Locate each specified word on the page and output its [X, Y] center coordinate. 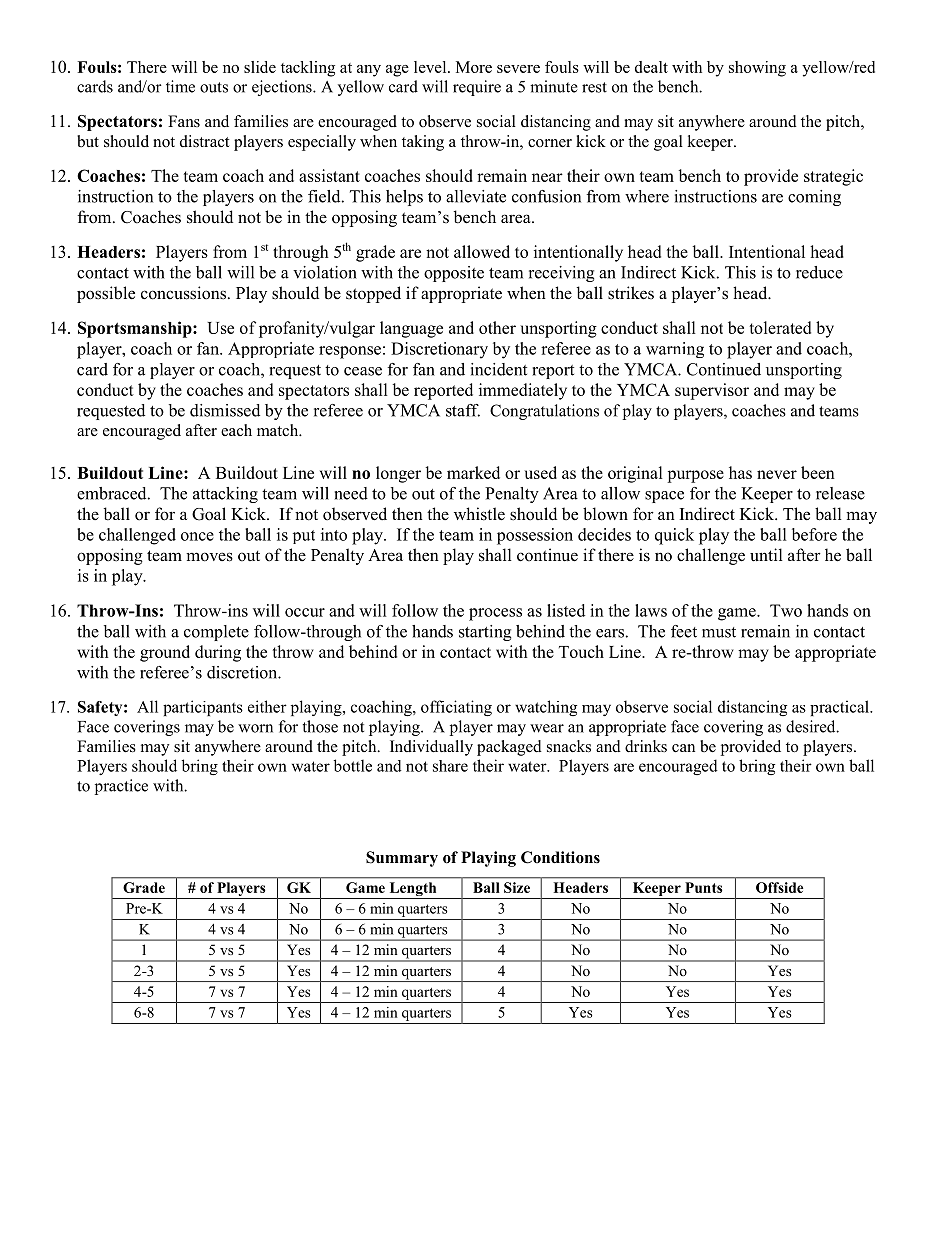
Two [786, 610]
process [495, 614]
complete [216, 633]
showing [757, 69]
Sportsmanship [136, 329]
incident [499, 369]
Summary [402, 859]
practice [121, 787]
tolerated [780, 327]
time [180, 86]
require [477, 88]
